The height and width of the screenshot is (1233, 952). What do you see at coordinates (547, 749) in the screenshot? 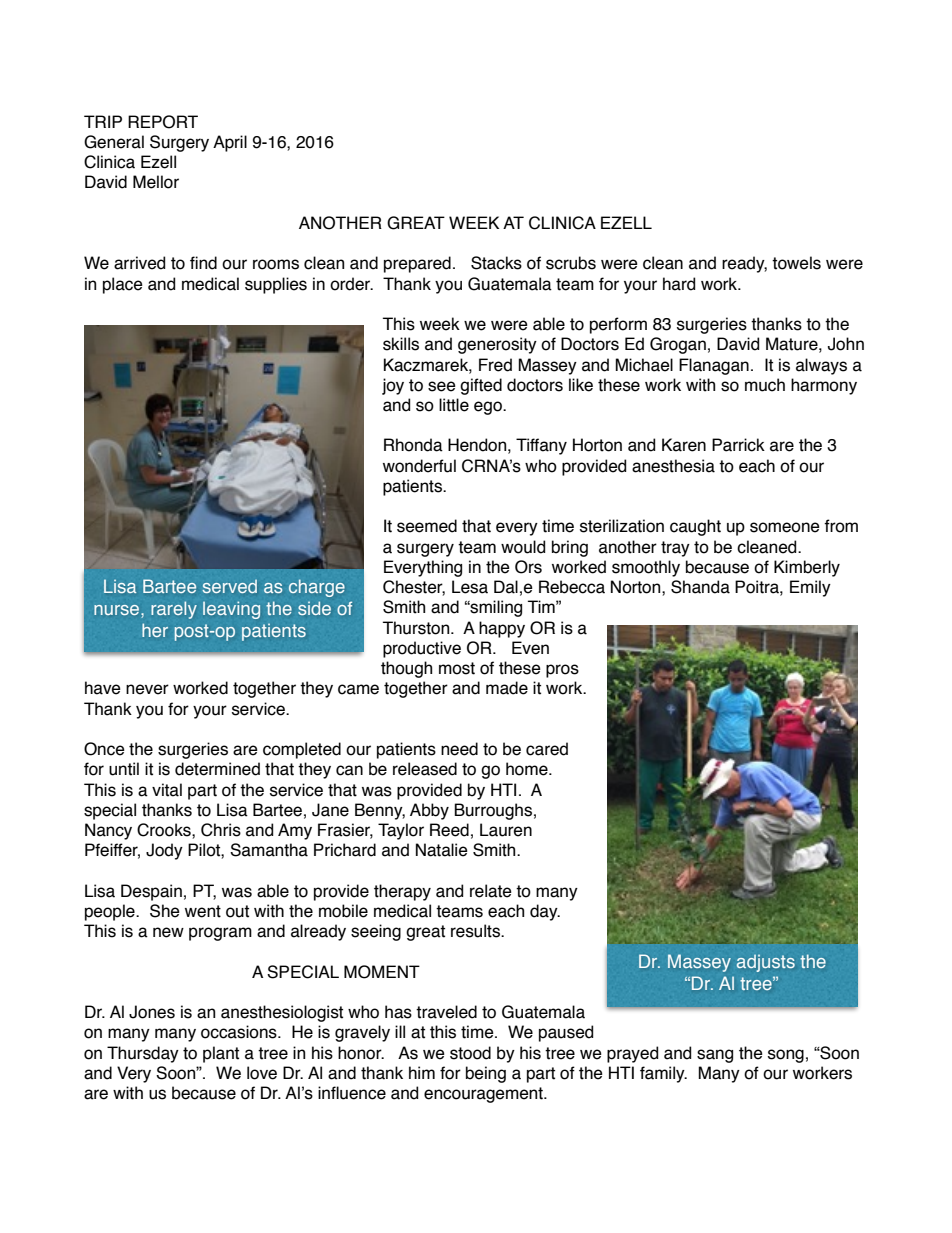
I see `cared` at bounding box center [547, 749].
